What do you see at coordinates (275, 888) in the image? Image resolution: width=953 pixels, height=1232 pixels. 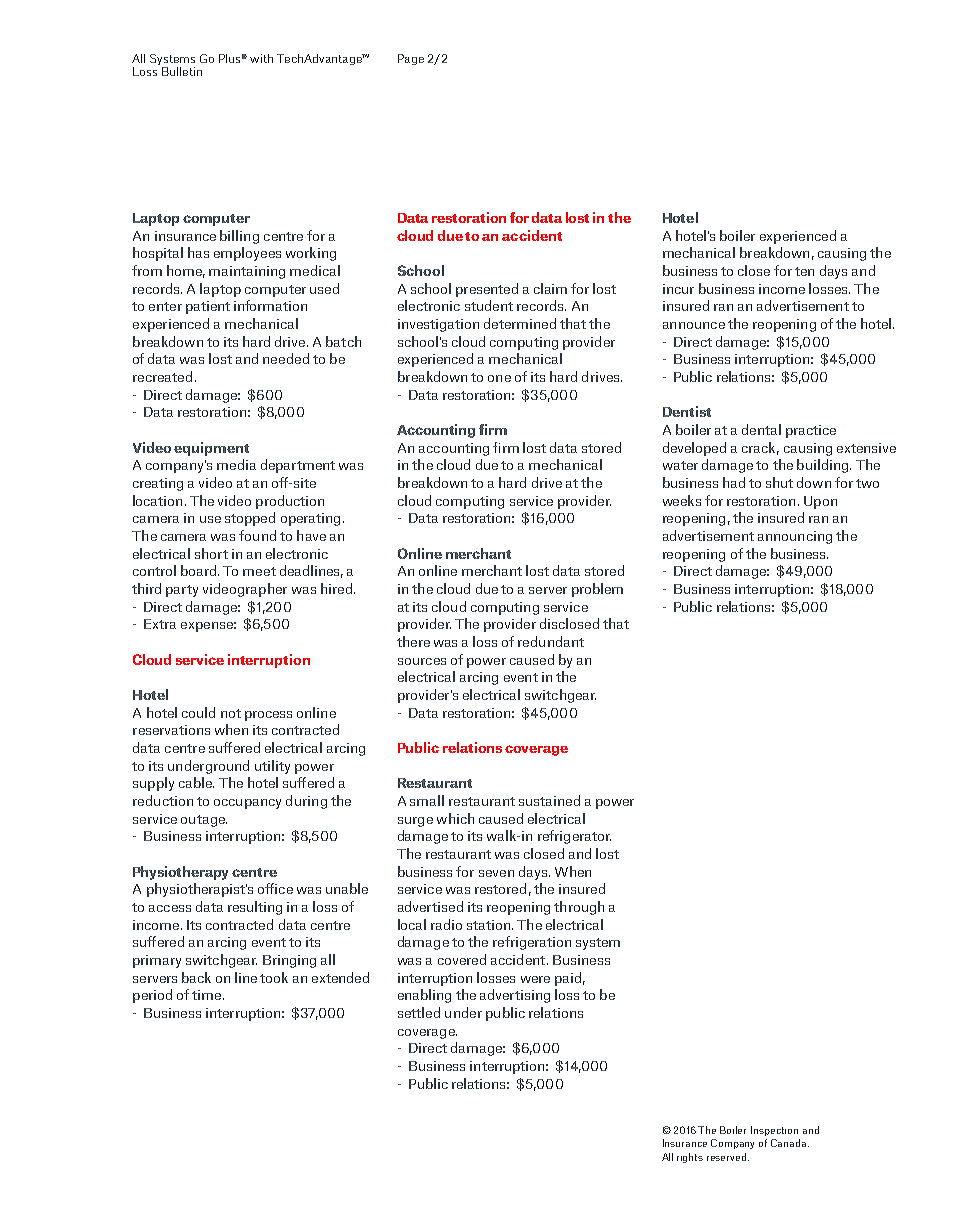 I see `office` at bounding box center [275, 888].
